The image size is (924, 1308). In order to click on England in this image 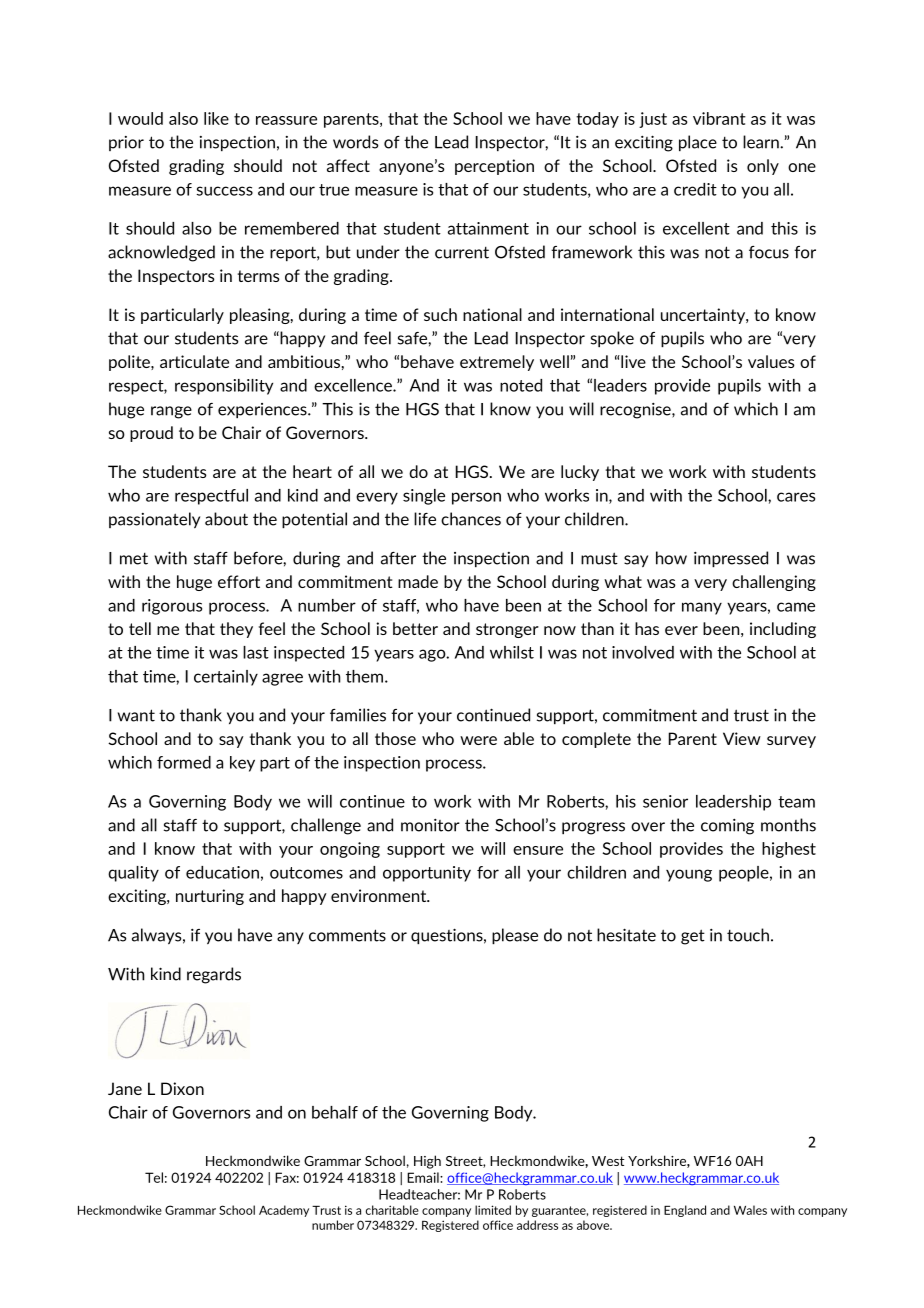, I will do `click(685, 1211)`.
